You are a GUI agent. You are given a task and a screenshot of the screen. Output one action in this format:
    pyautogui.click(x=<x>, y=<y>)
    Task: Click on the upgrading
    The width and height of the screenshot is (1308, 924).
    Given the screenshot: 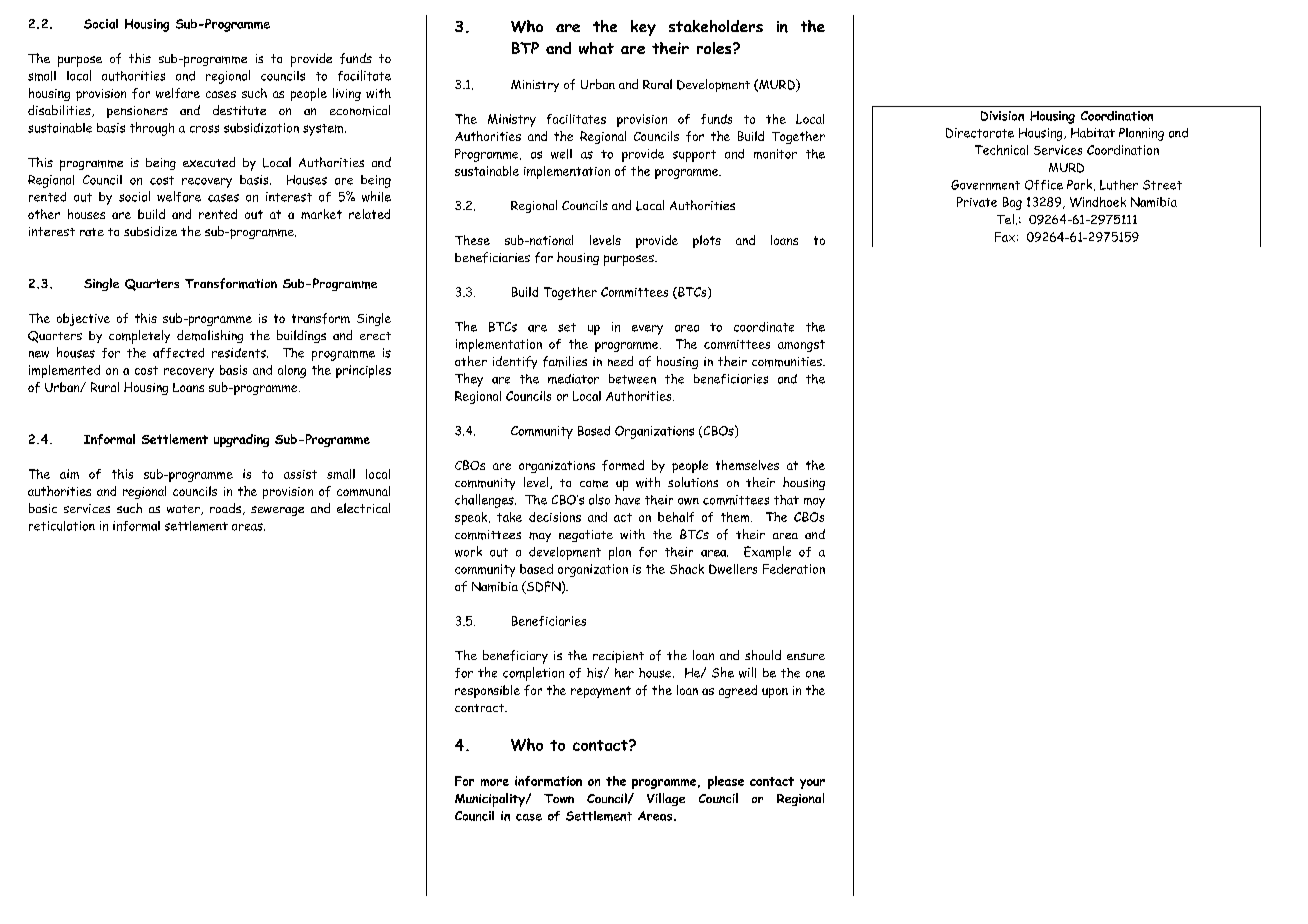 What is the action you would take?
    pyautogui.click(x=241, y=440)
